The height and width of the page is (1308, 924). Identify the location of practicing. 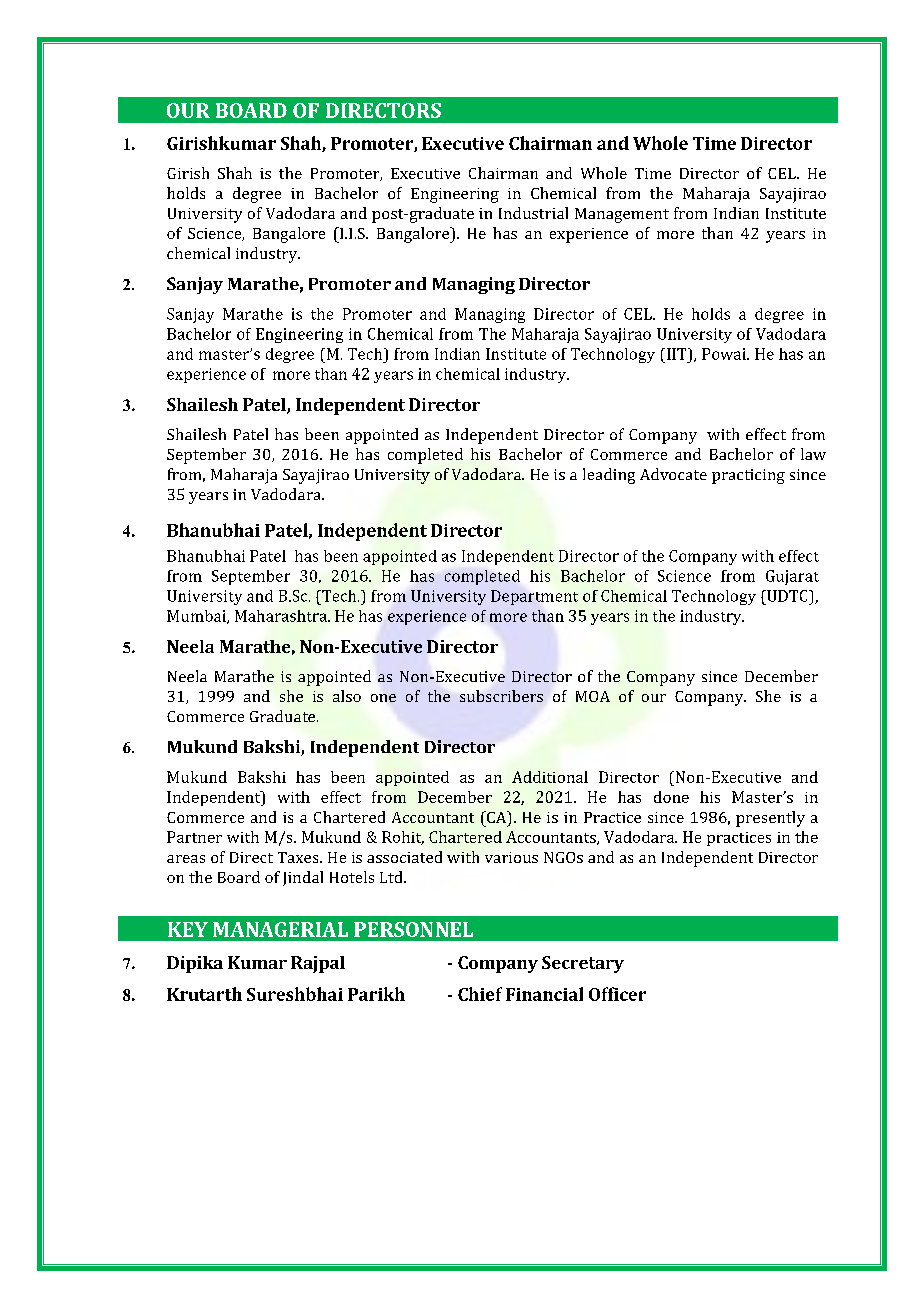
(748, 476).
